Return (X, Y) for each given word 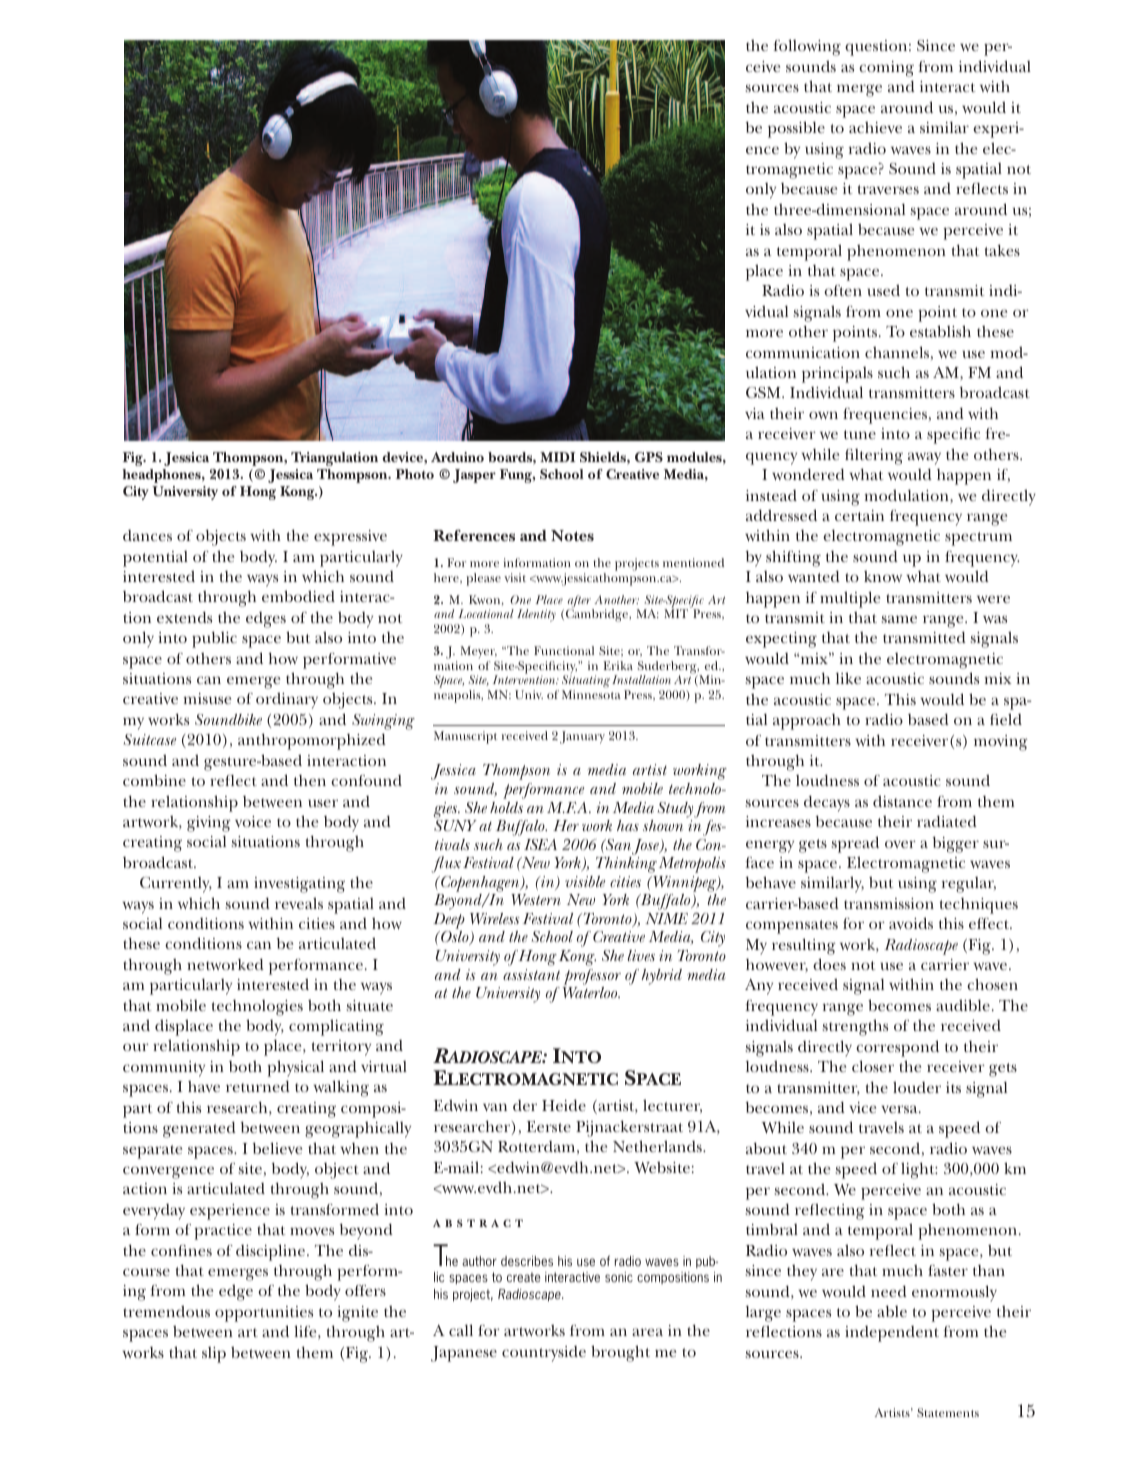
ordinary (287, 700)
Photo (415, 474)
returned (258, 1086)
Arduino (457, 457)
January (582, 737)
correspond (897, 1048)
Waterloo (591, 992)
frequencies (886, 416)
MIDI (557, 457)
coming (886, 69)
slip (214, 1355)
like (848, 678)
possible (796, 129)
